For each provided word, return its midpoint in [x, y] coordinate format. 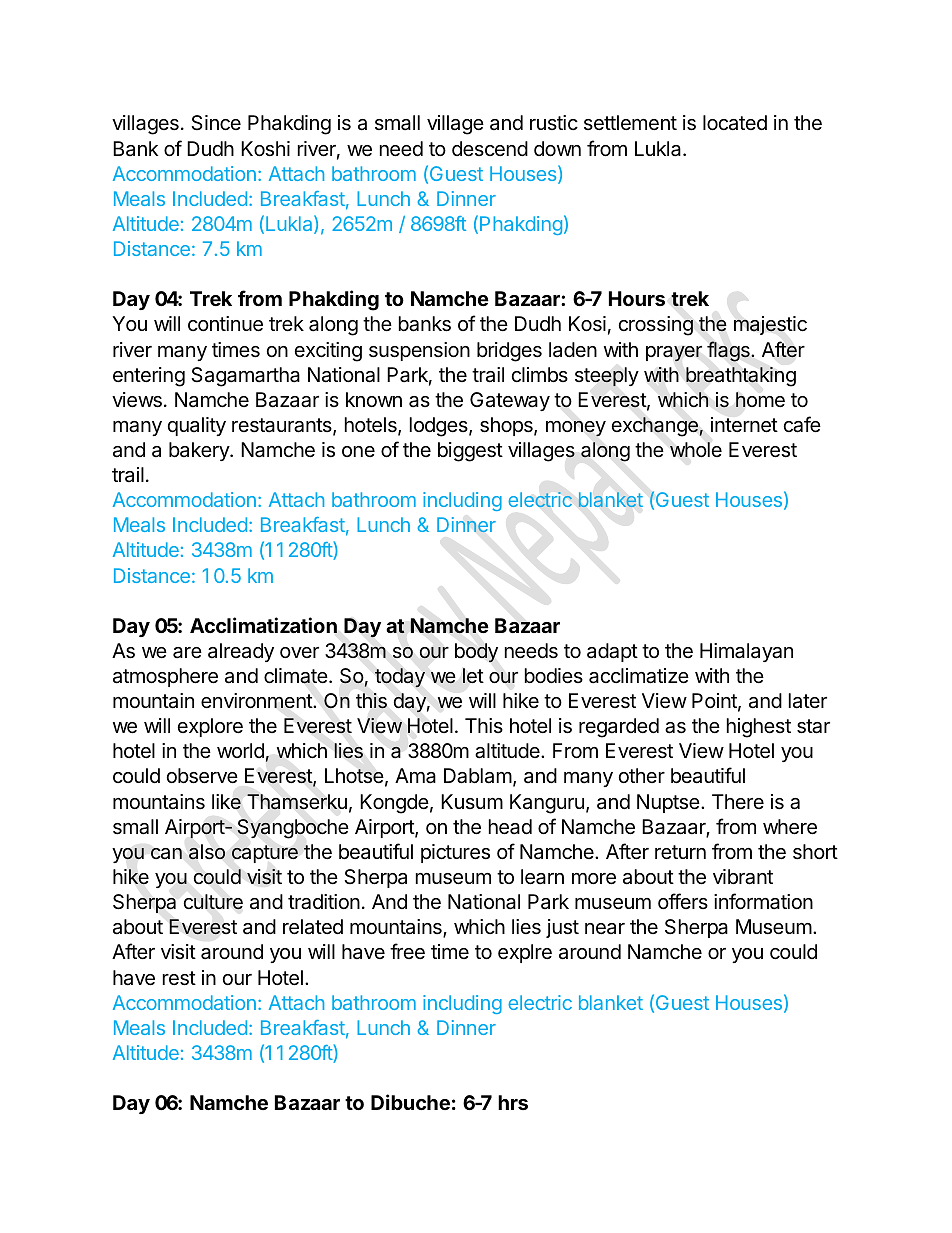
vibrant [743, 877]
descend [490, 148]
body [476, 653]
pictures [455, 853]
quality [197, 426]
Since [216, 123]
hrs [513, 1102]
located [735, 123]
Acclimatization [263, 625]
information [763, 901]
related [313, 927]
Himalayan [746, 652]
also [207, 852]
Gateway [510, 401]
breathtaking [741, 377]
